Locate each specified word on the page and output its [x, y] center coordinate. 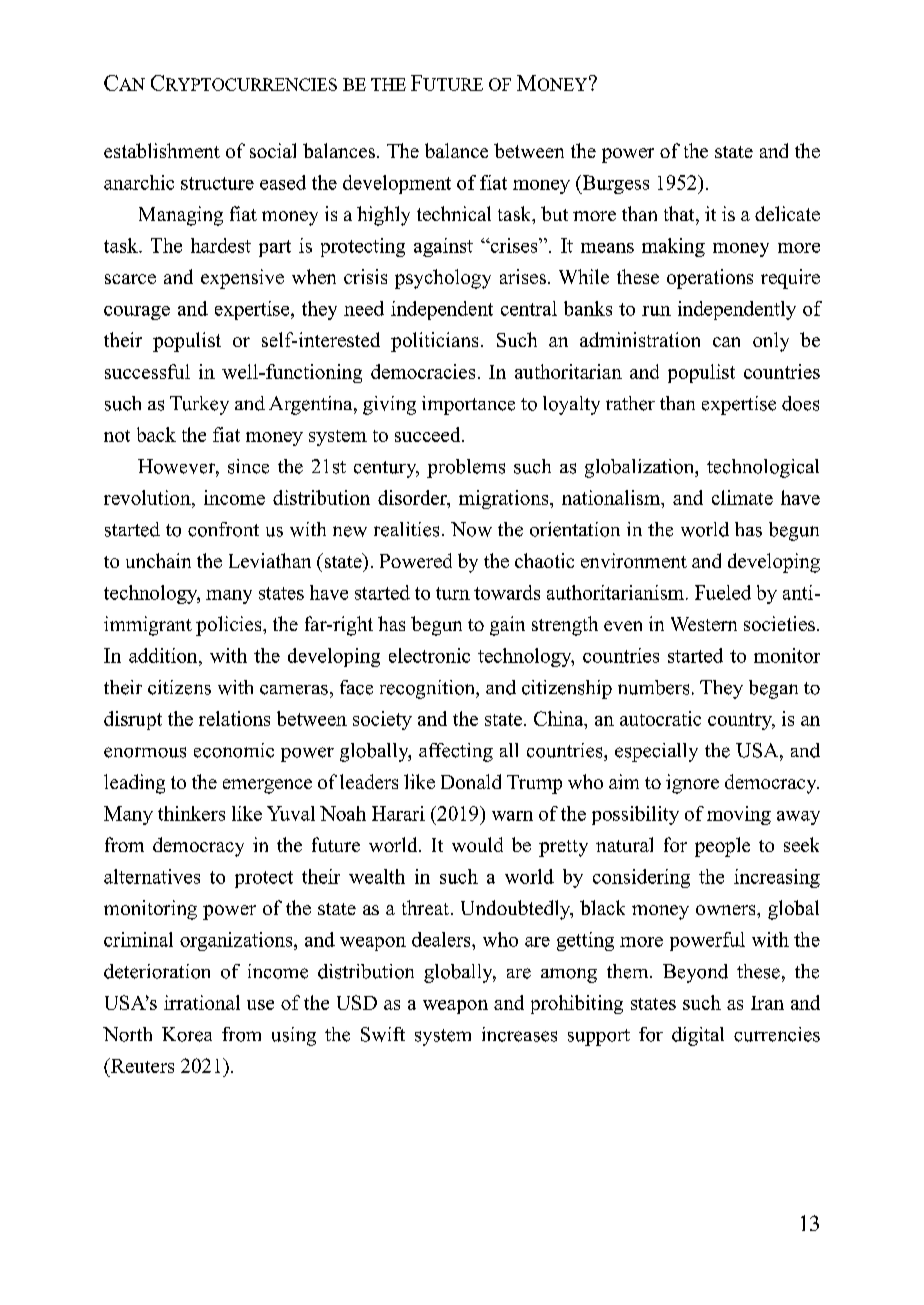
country [741, 721]
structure [217, 183]
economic [234, 750]
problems [466, 468]
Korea [187, 1034]
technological [763, 468]
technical [454, 213]
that [680, 213]
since [248, 466]
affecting [456, 752]
